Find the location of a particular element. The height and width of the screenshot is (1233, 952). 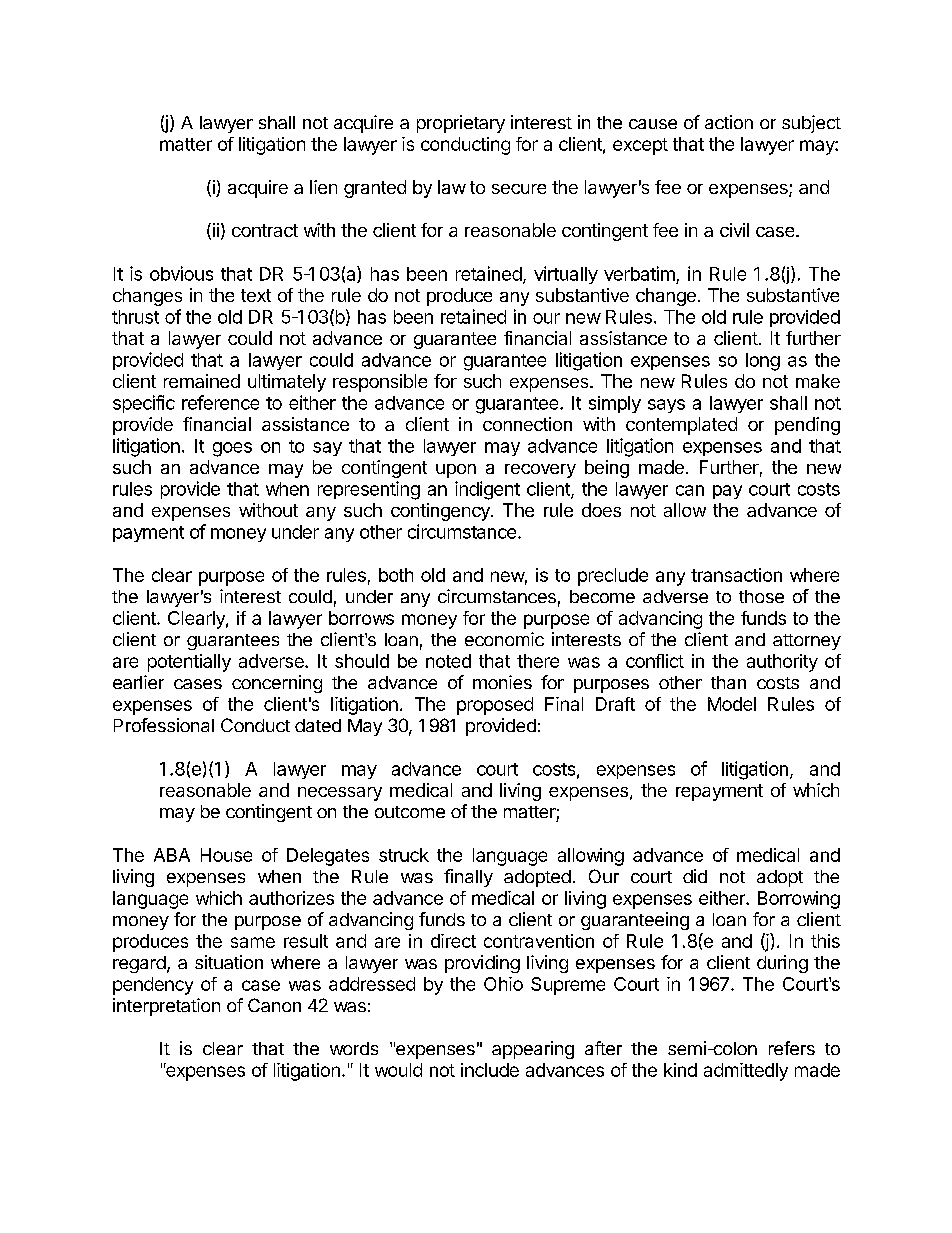

contemplated is located at coordinates (681, 426).
